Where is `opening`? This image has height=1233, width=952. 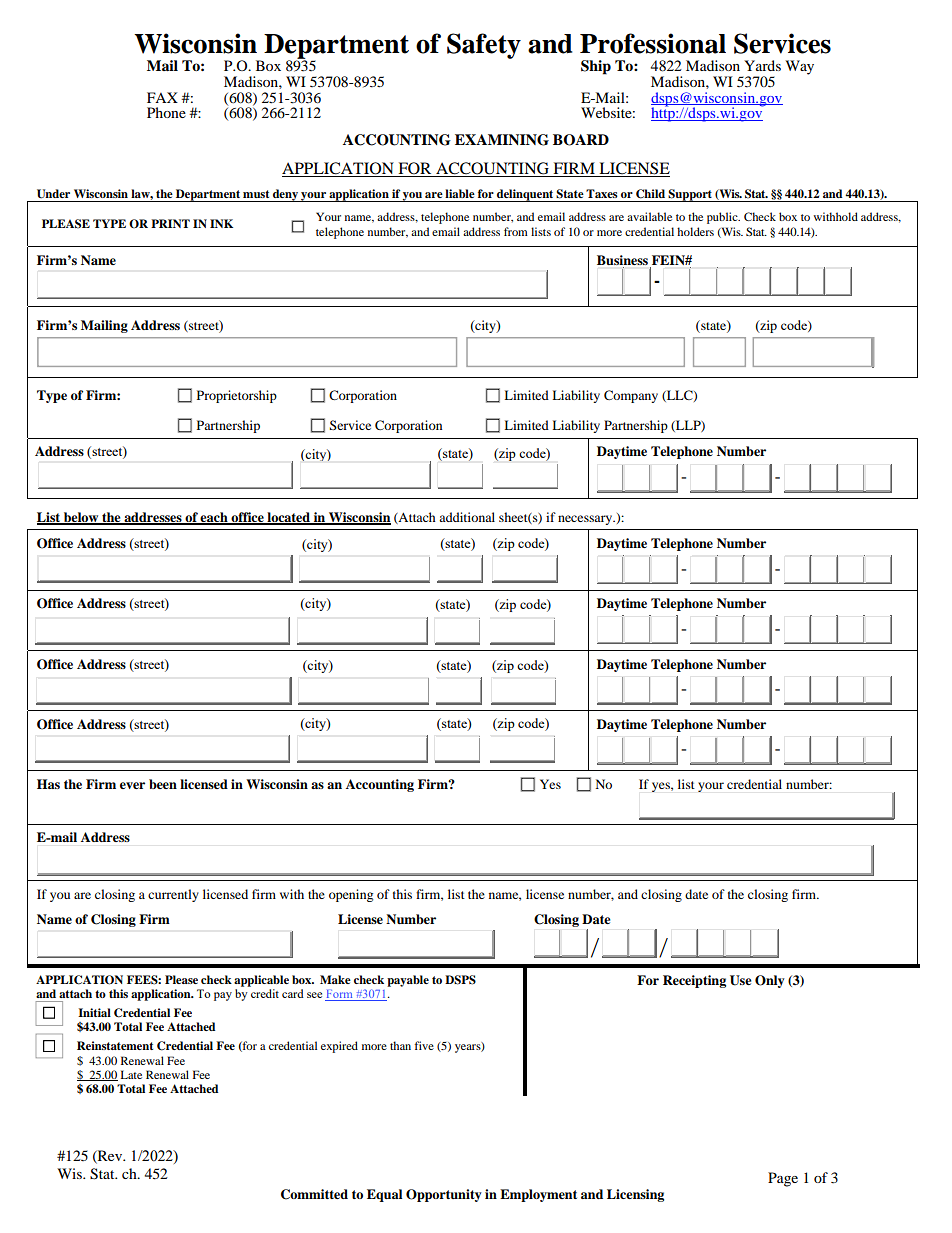 opening is located at coordinates (351, 895).
